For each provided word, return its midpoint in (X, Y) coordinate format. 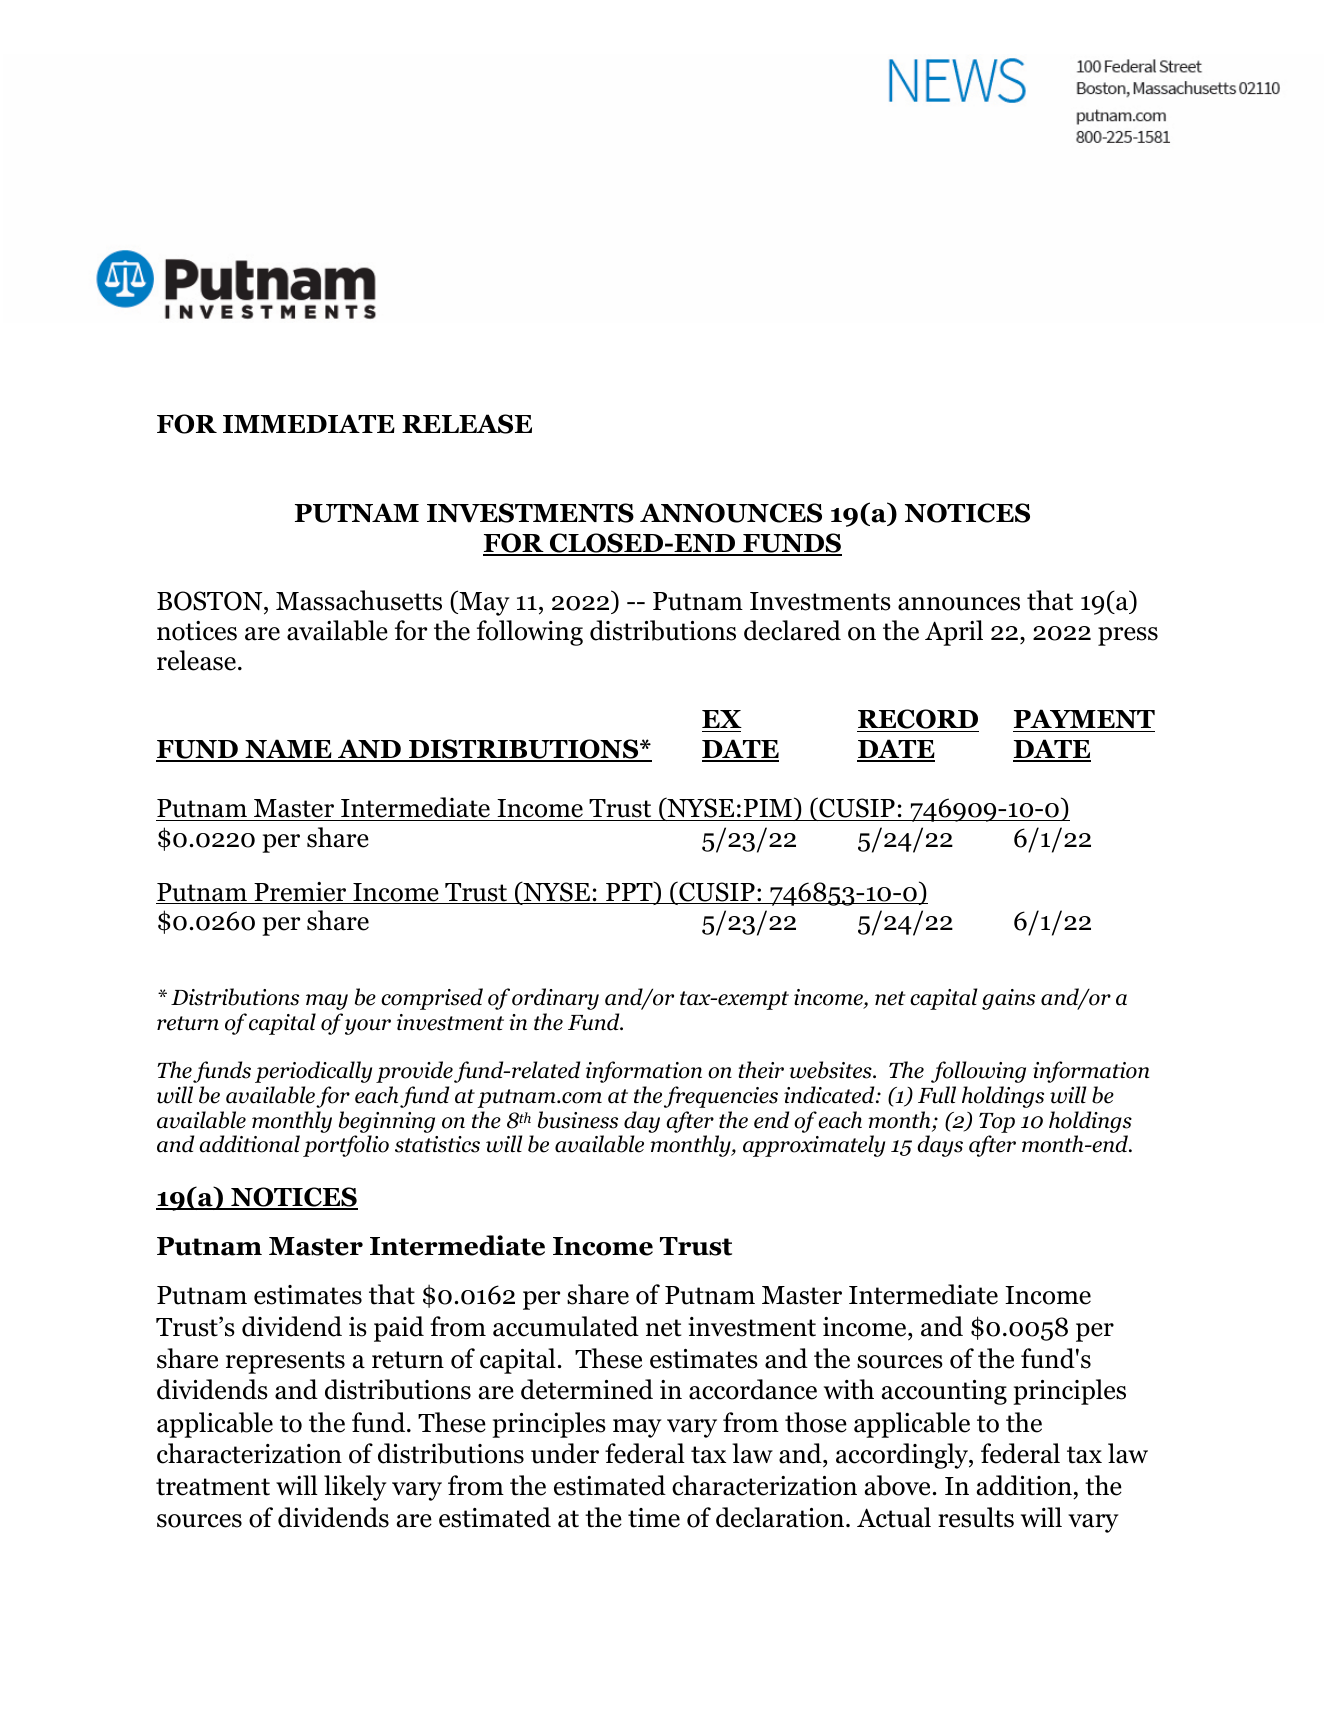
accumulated (566, 1326)
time (654, 1518)
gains (1008, 999)
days (940, 1146)
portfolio (346, 1146)
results (976, 1517)
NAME (288, 750)
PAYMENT (1084, 718)
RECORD (918, 720)
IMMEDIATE (309, 423)
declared (792, 630)
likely (355, 1488)
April (954, 633)
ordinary (555, 999)
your (368, 1027)
